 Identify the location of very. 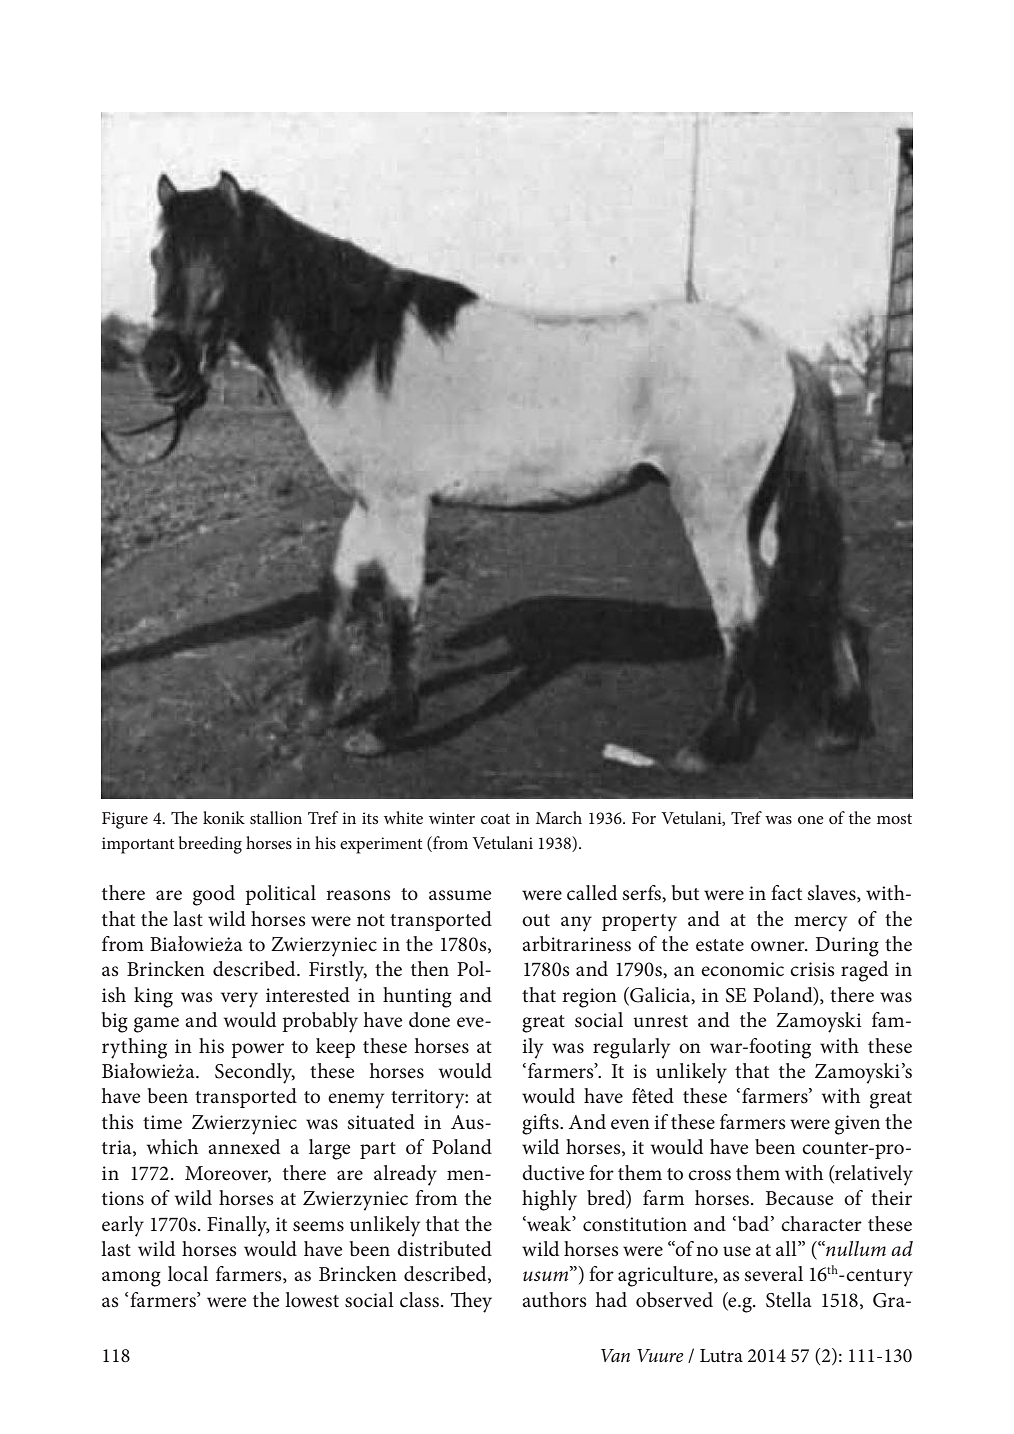
(239, 1000).
